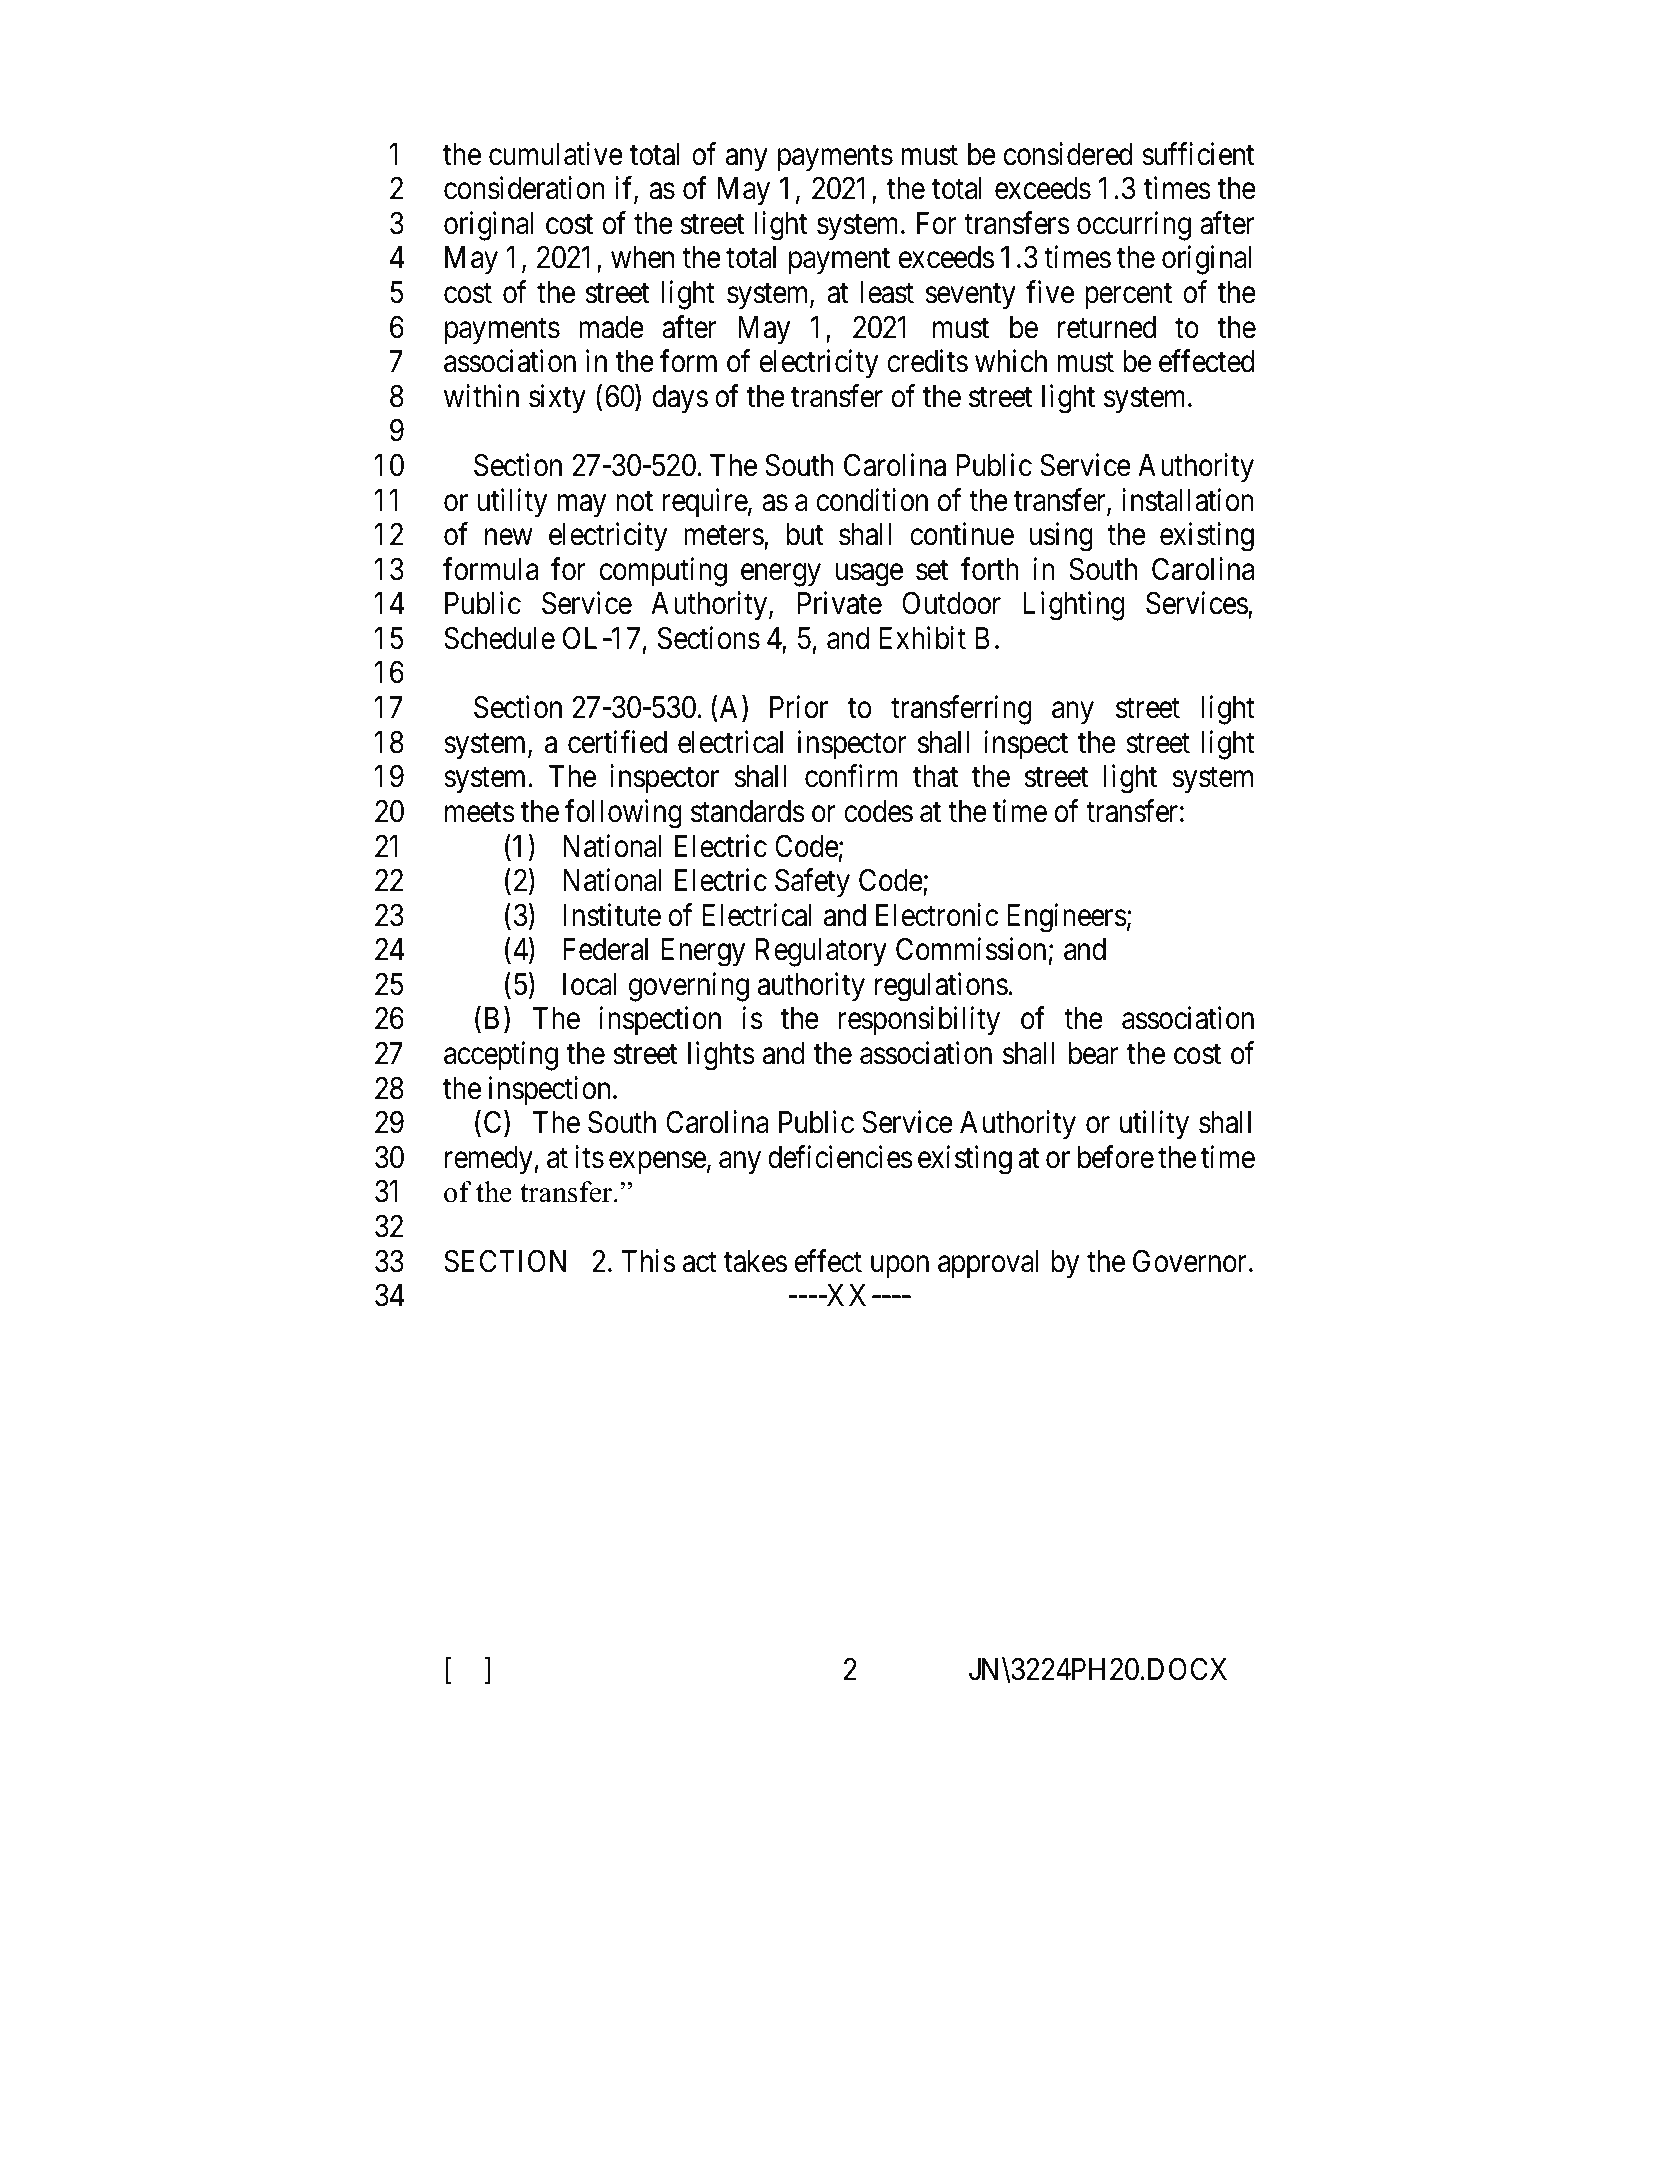 The width and height of the screenshot is (1674, 2166). Describe the element at coordinates (900, 1267) in the screenshot. I see `upon` at that location.
